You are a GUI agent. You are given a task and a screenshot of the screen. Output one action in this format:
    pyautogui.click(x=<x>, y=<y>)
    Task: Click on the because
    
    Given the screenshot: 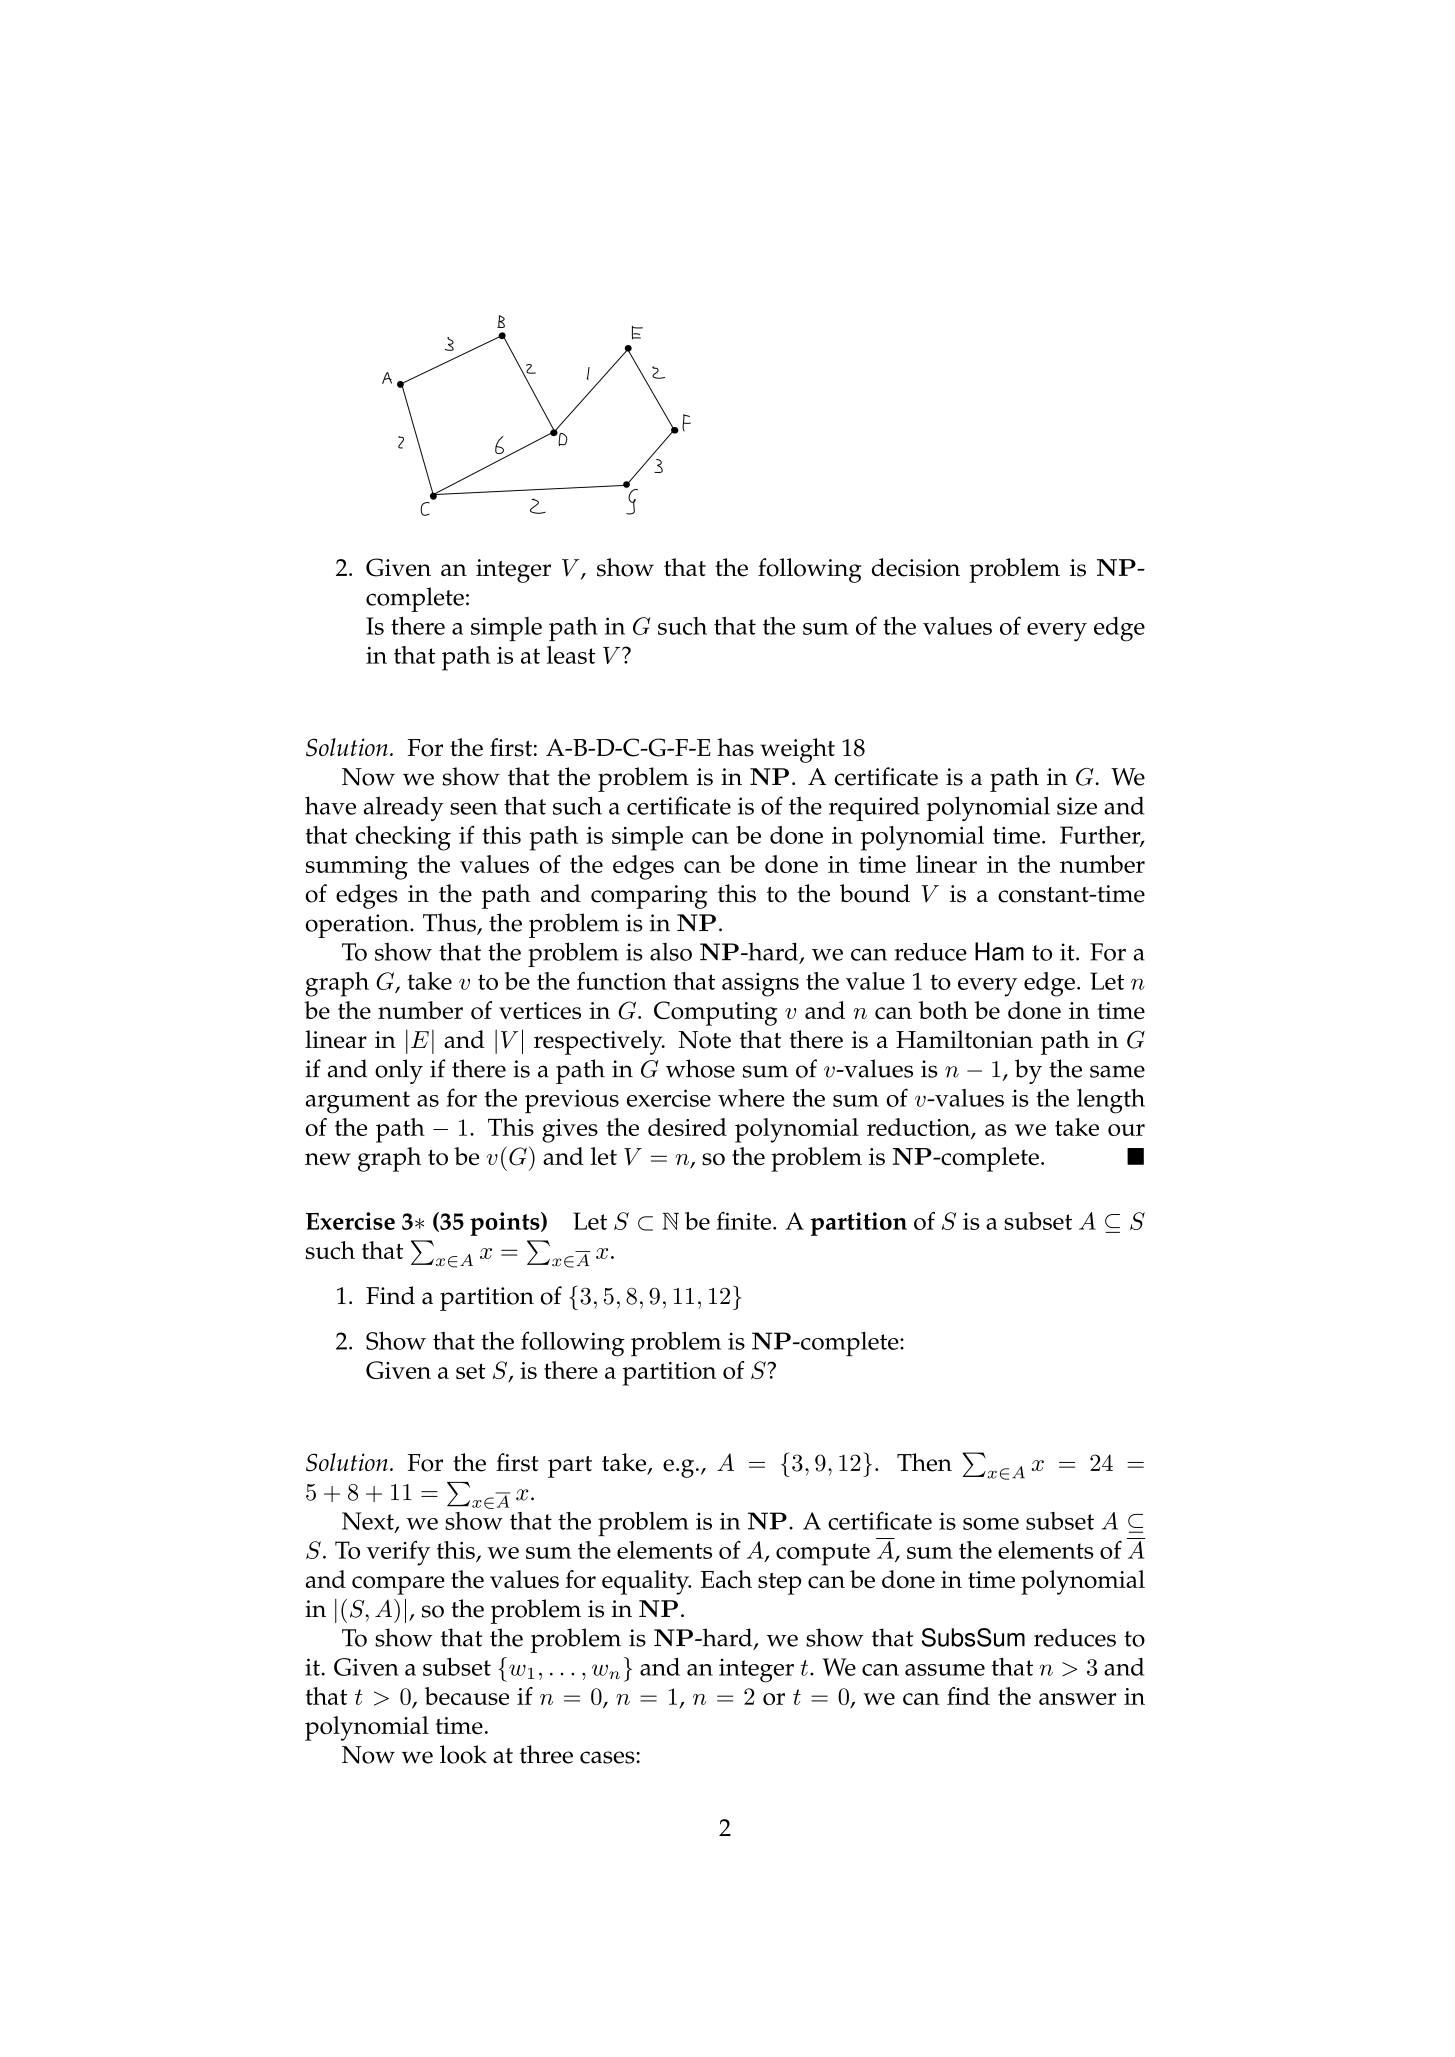 What is the action you would take?
    pyautogui.click(x=467, y=1696)
